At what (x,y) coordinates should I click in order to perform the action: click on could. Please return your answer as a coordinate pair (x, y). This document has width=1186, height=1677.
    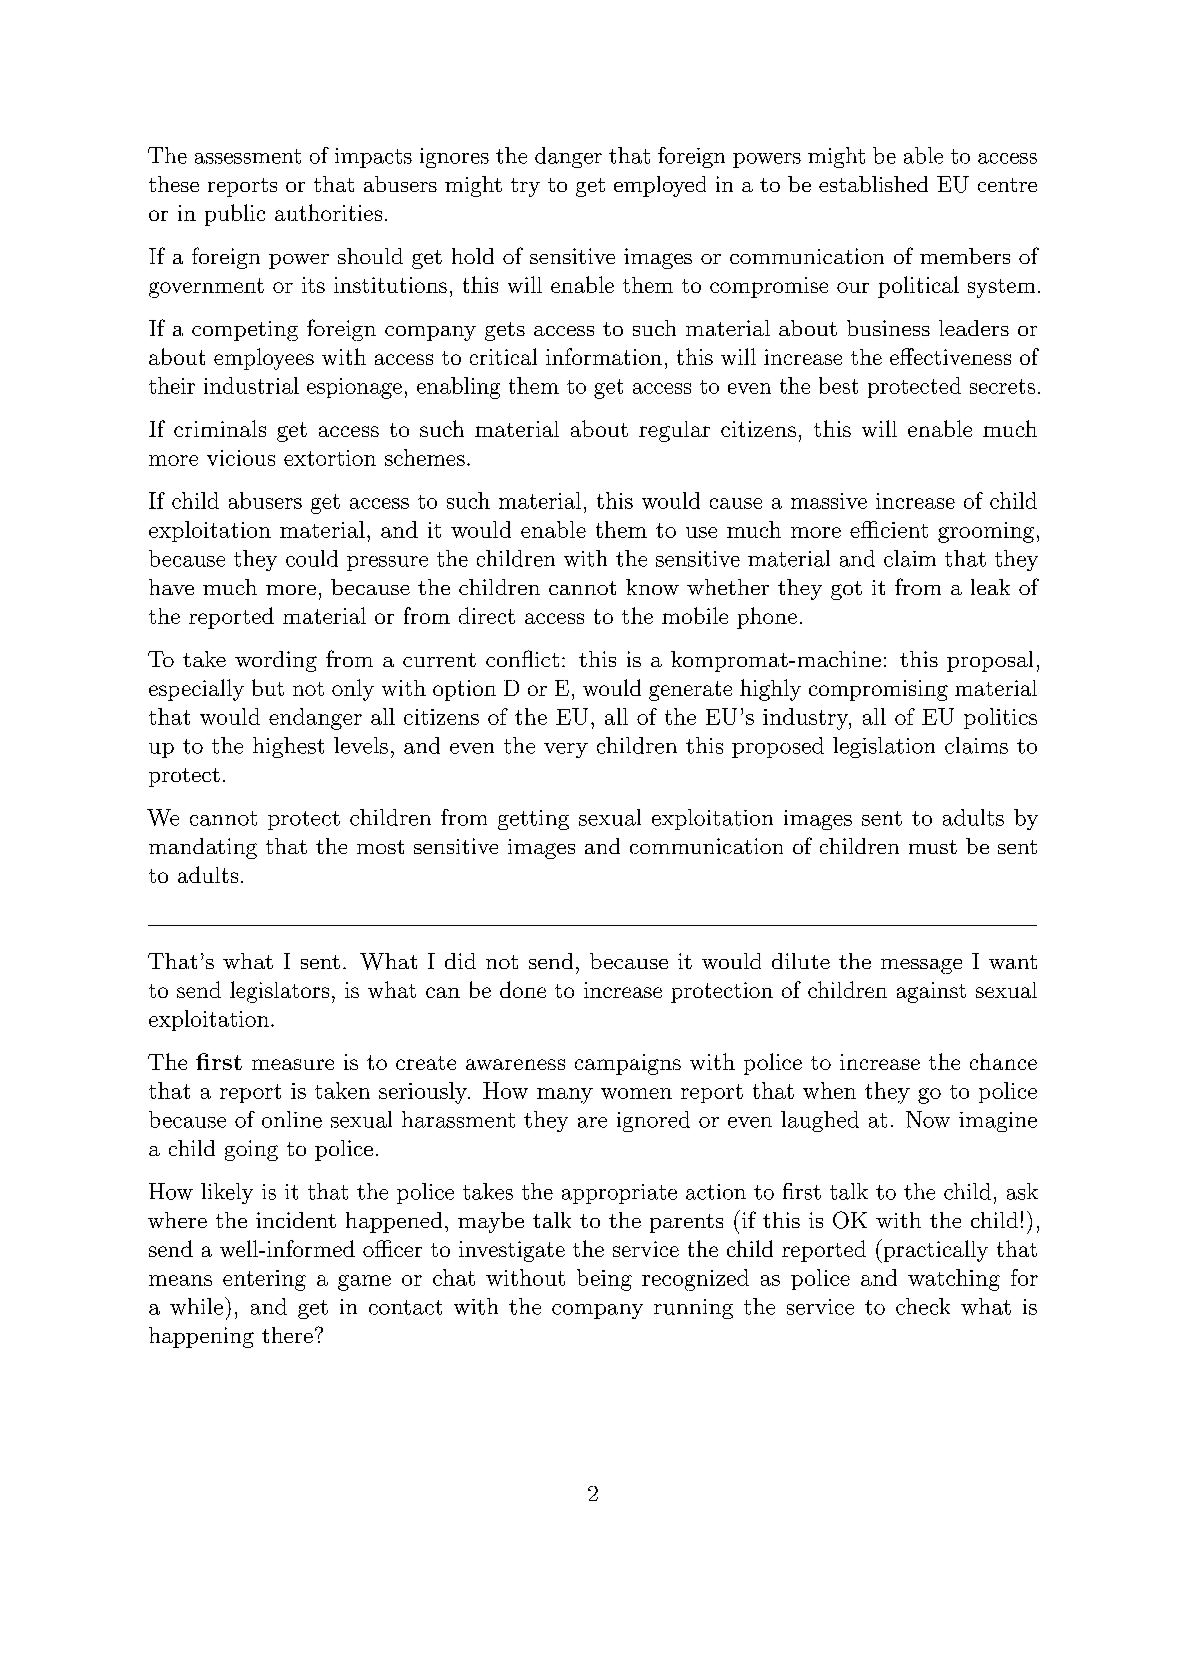
    Looking at the image, I should click on (312, 558).
